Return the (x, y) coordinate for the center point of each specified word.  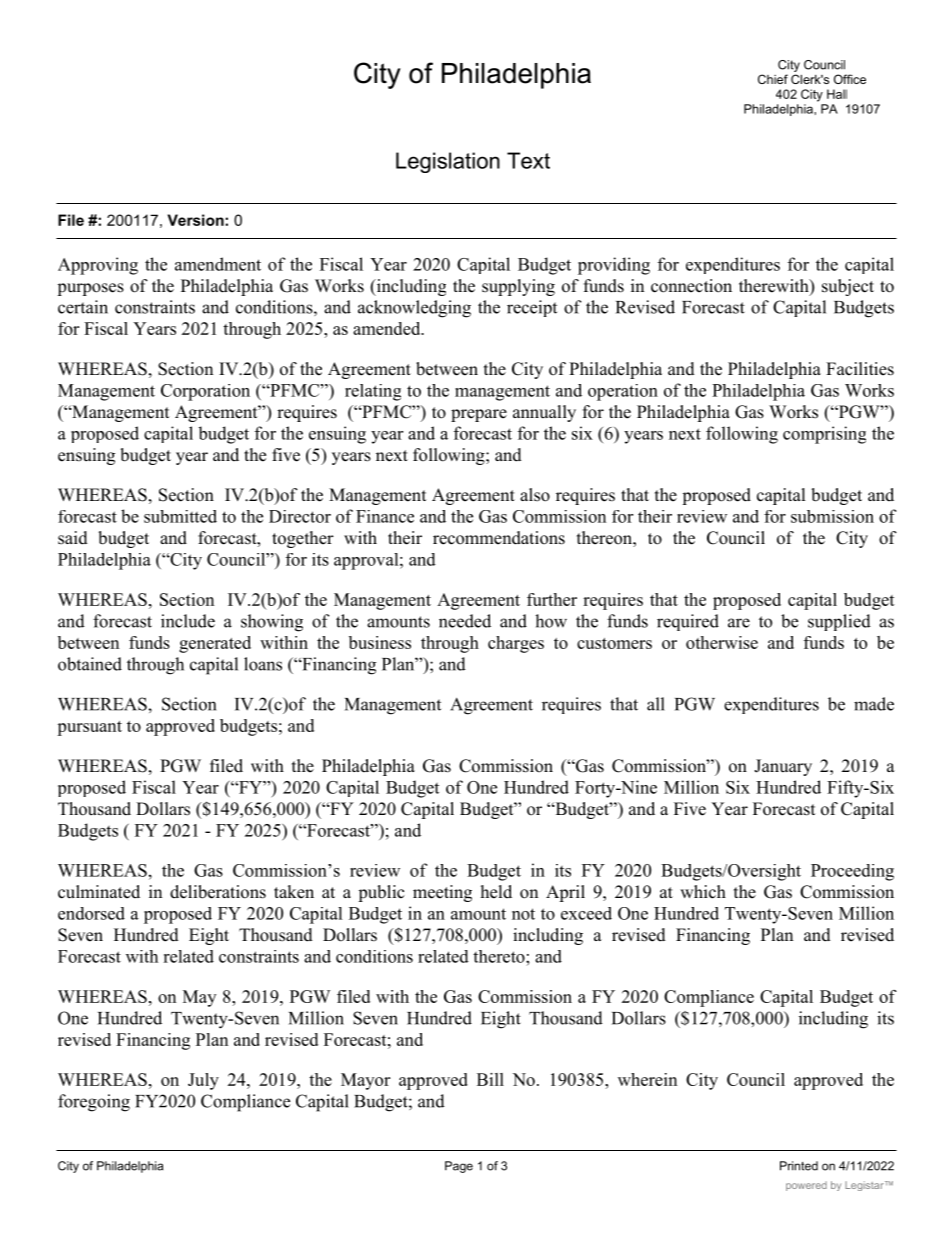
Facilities (860, 369)
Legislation (448, 162)
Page (459, 1167)
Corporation (205, 392)
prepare (479, 415)
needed (465, 621)
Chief (773, 79)
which (703, 892)
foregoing (94, 1103)
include (188, 621)
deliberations (218, 892)
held (496, 892)
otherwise (722, 642)
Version (197, 220)
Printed (799, 1166)
